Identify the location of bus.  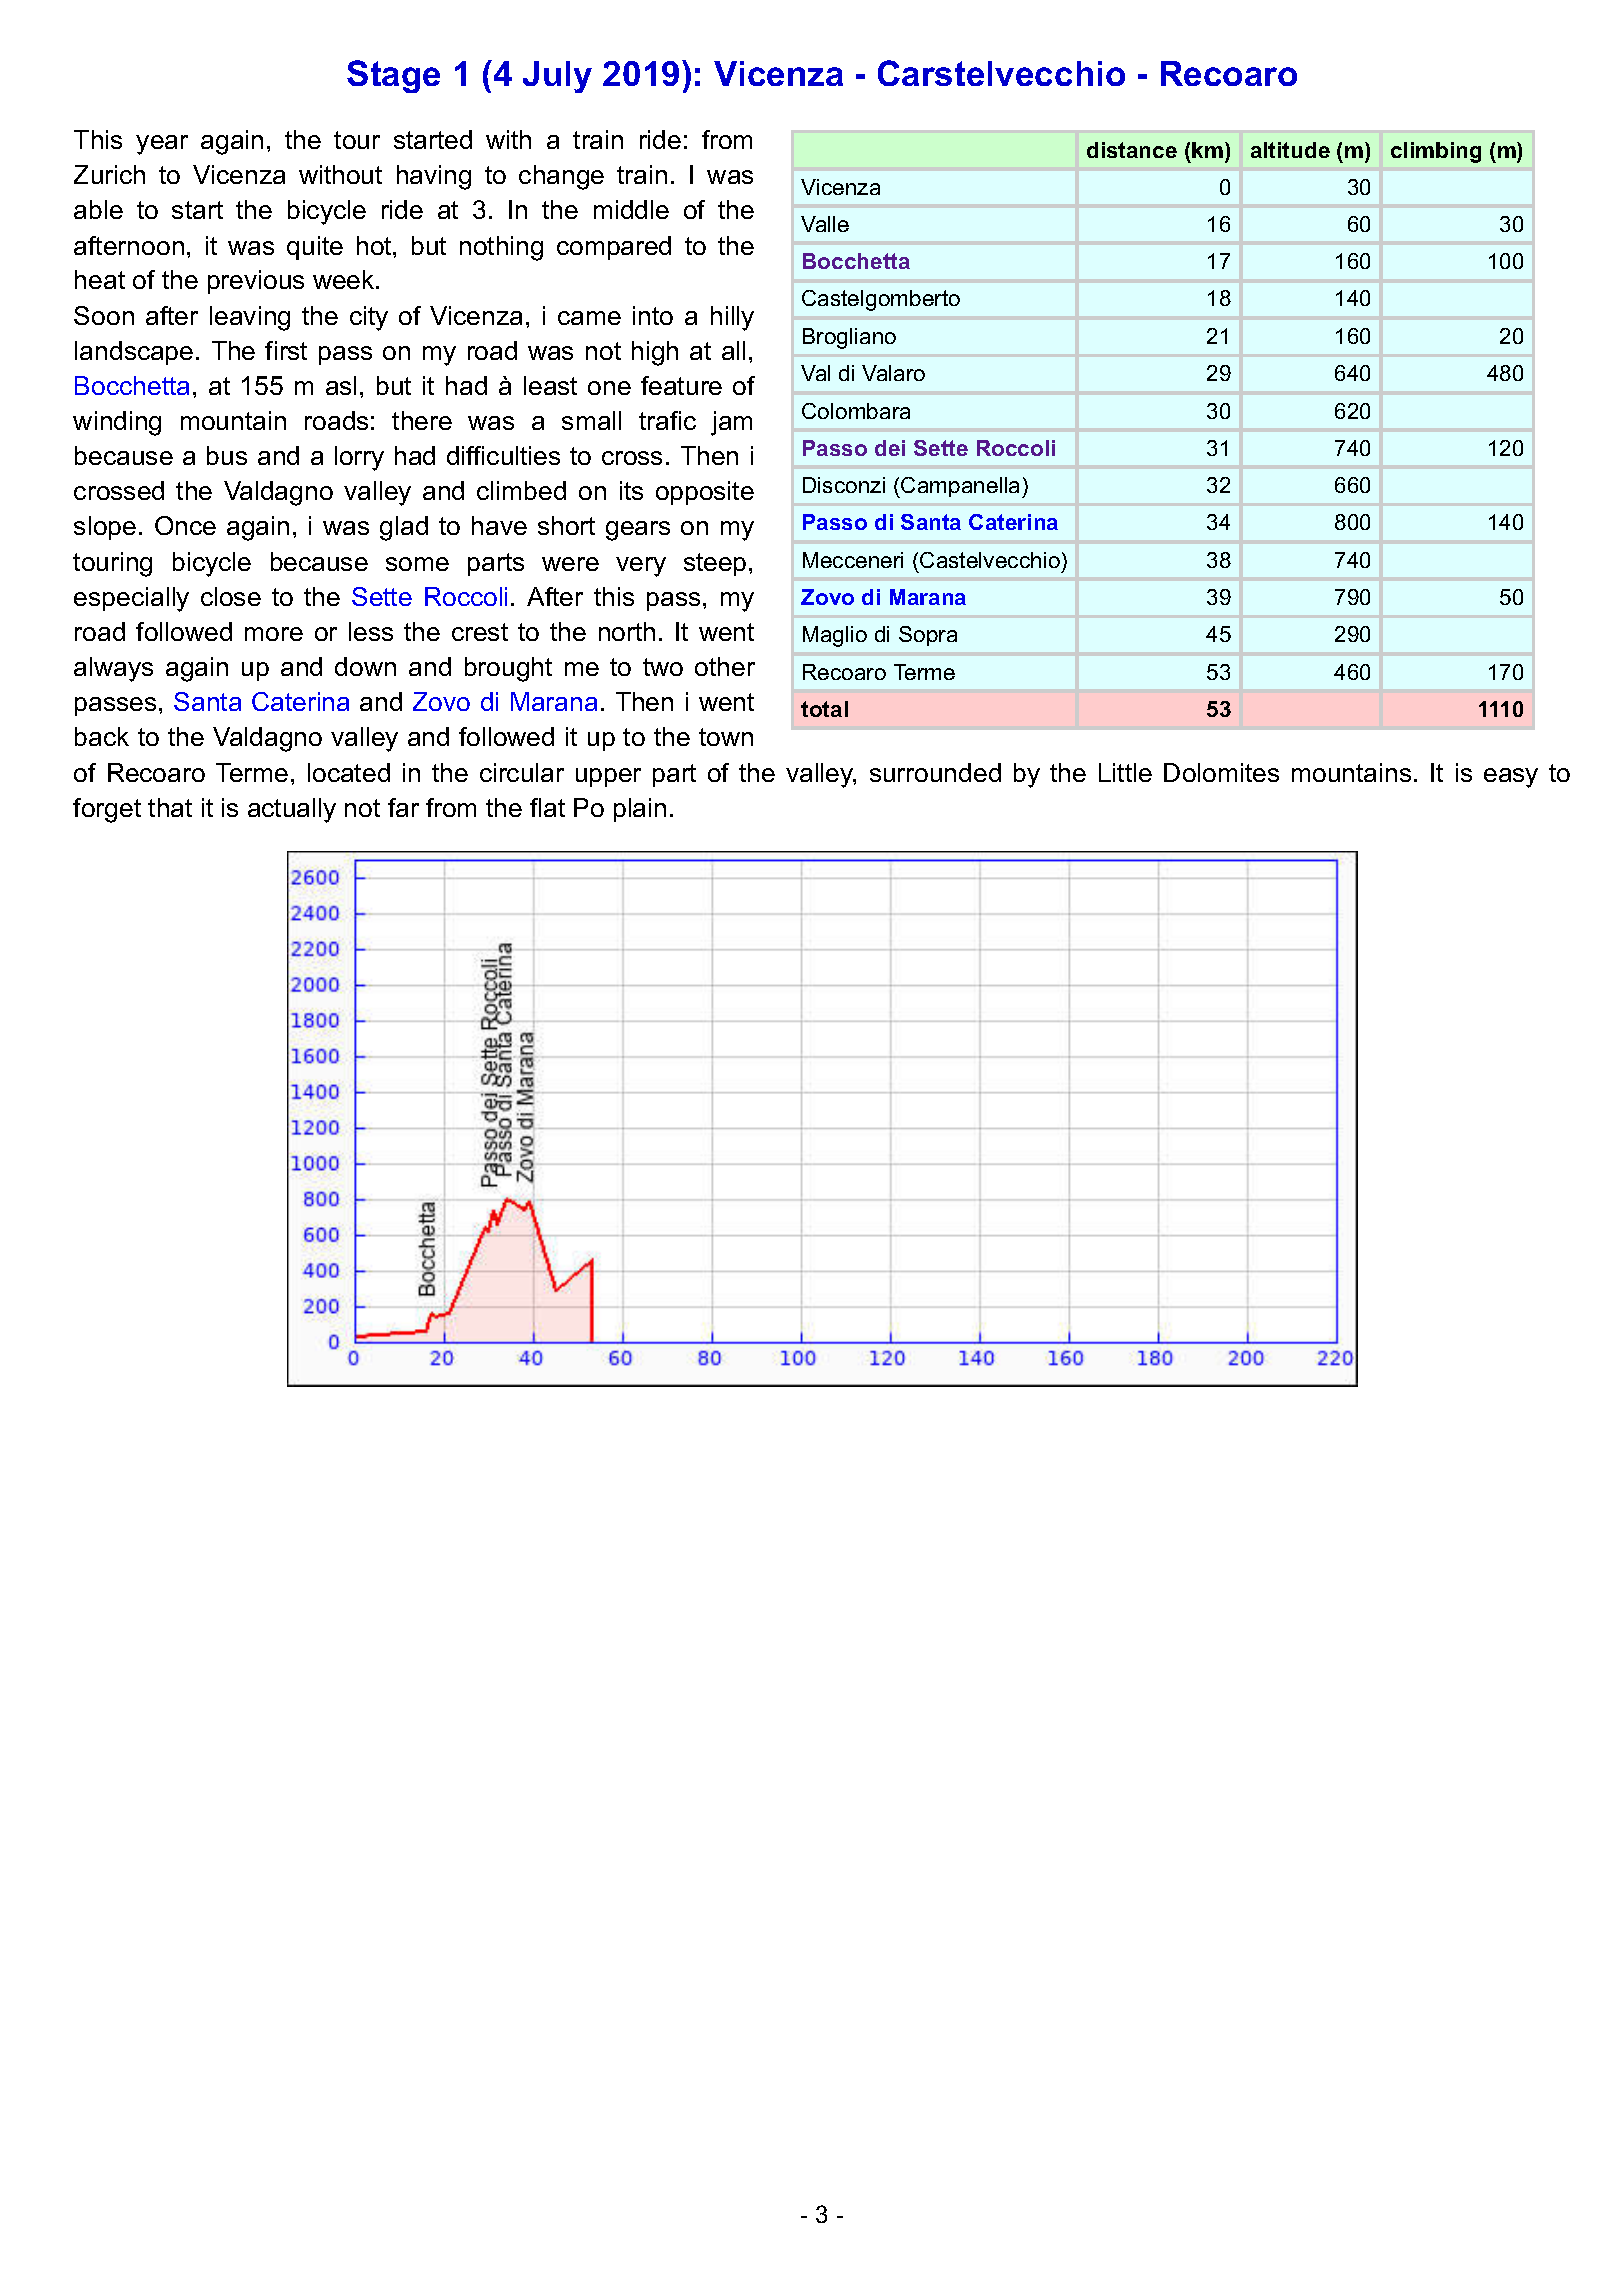
(227, 455).
